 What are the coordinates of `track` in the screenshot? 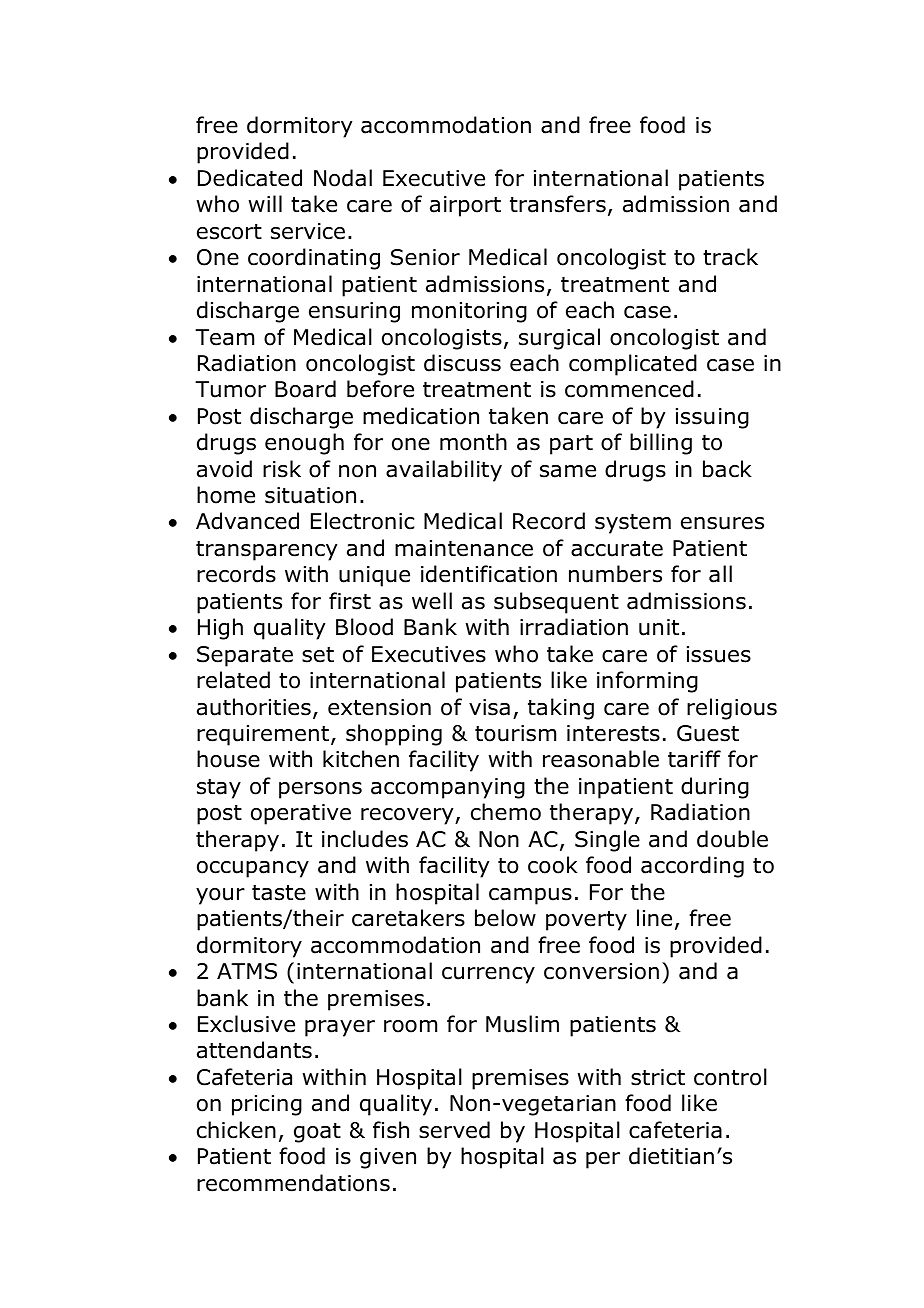 It's located at (730, 257).
